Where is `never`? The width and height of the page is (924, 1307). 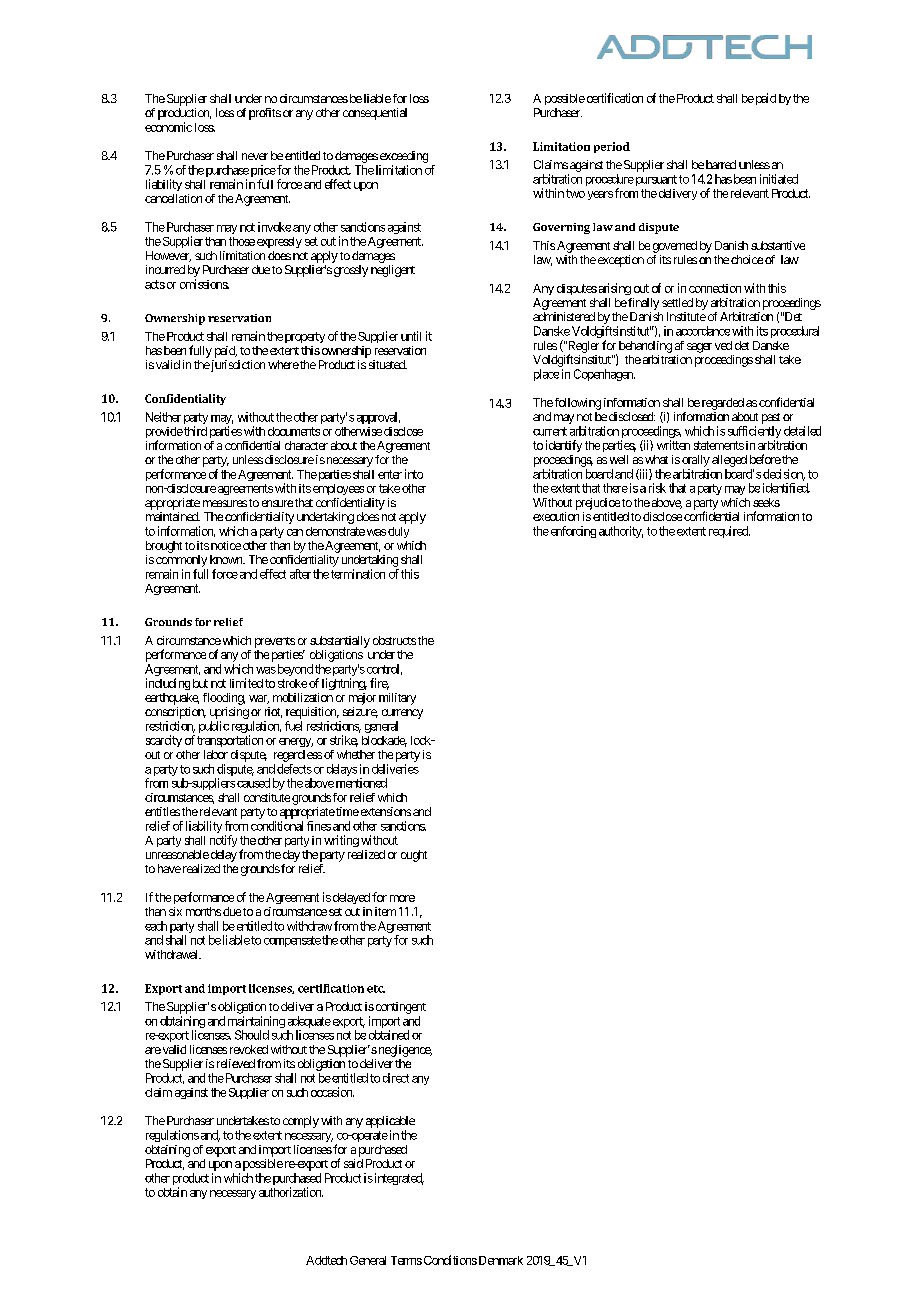
never is located at coordinates (255, 156).
